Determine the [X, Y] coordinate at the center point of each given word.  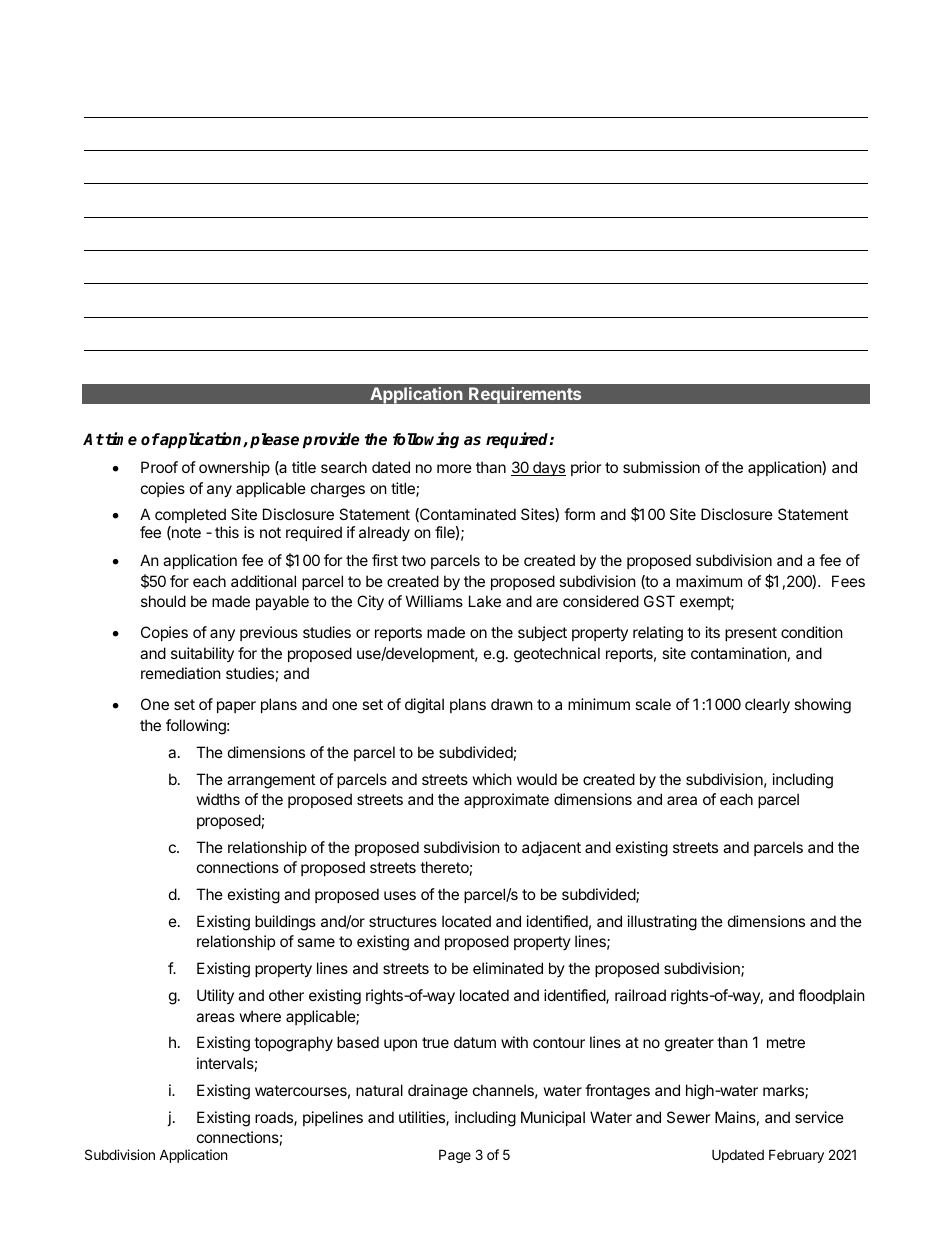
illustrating [662, 923]
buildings [285, 923]
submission [661, 467]
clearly [767, 705]
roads [275, 1118]
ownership [234, 468]
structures [403, 921]
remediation [181, 673]
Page [455, 1156]
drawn [512, 704]
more [454, 468]
